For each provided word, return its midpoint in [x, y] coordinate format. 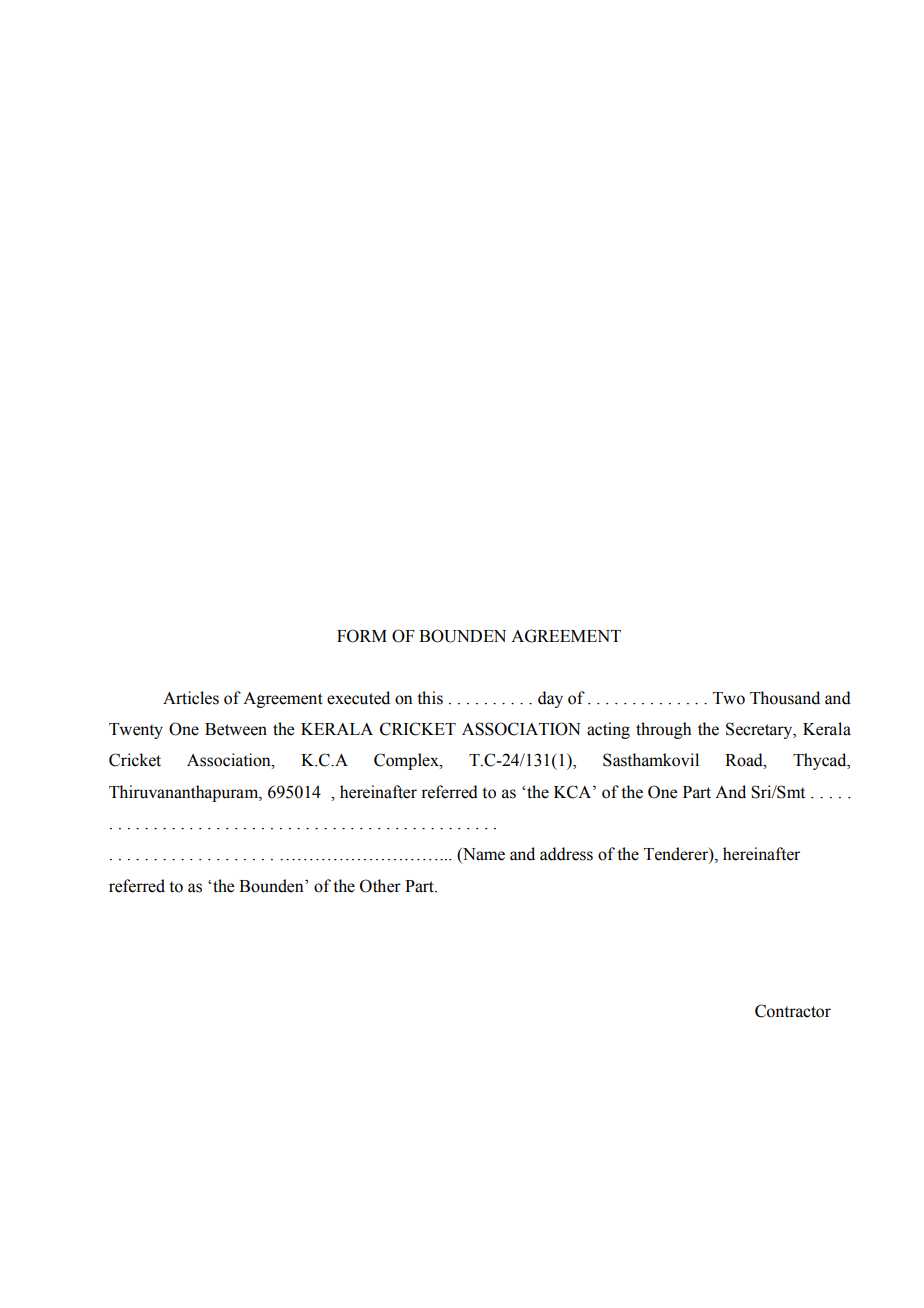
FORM [362, 636]
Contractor [793, 1011]
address [566, 854]
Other [380, 886]
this [430, 698]
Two [729, 698]
